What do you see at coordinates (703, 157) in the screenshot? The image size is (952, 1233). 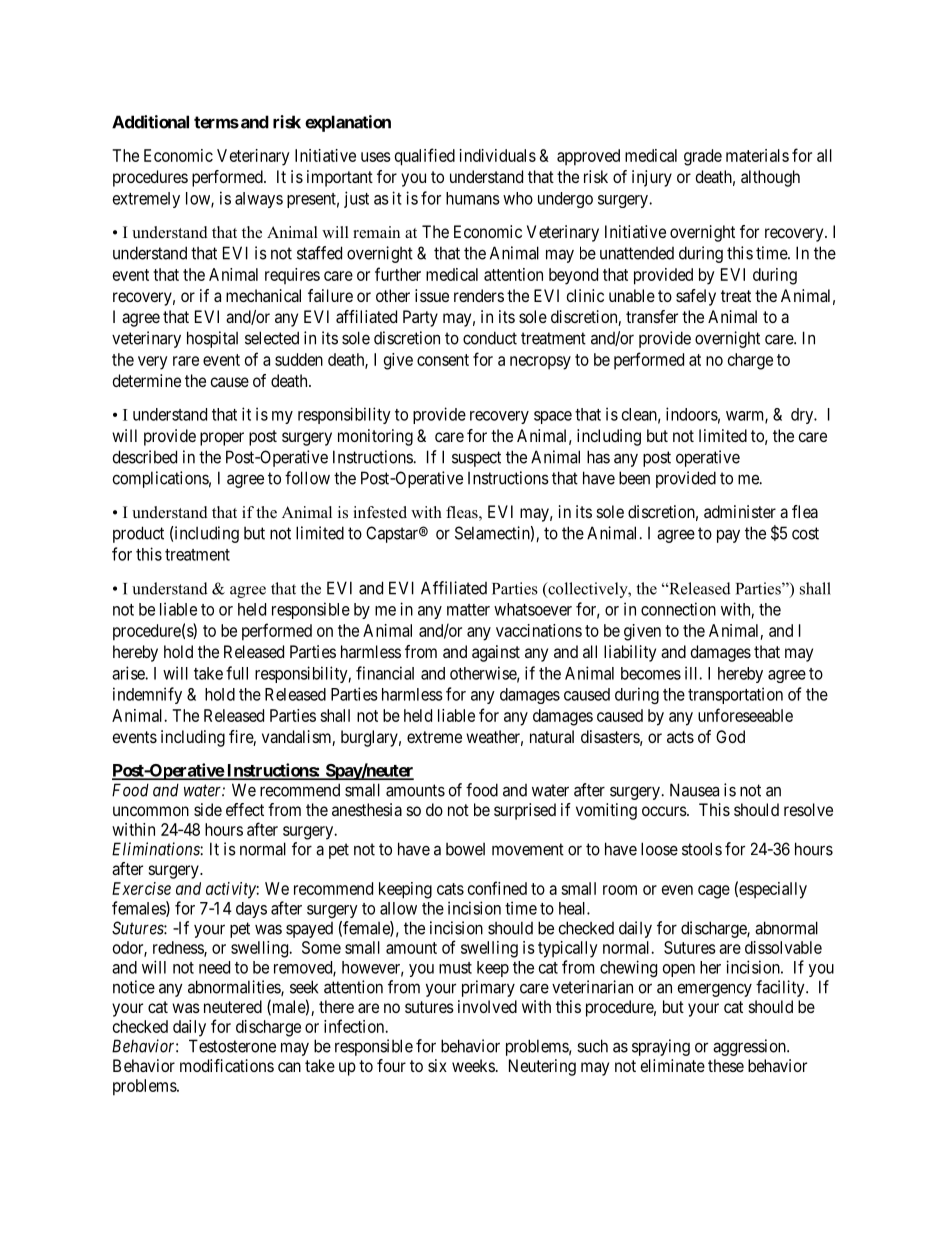 I see `grade` at bounding box center [703, 157].
